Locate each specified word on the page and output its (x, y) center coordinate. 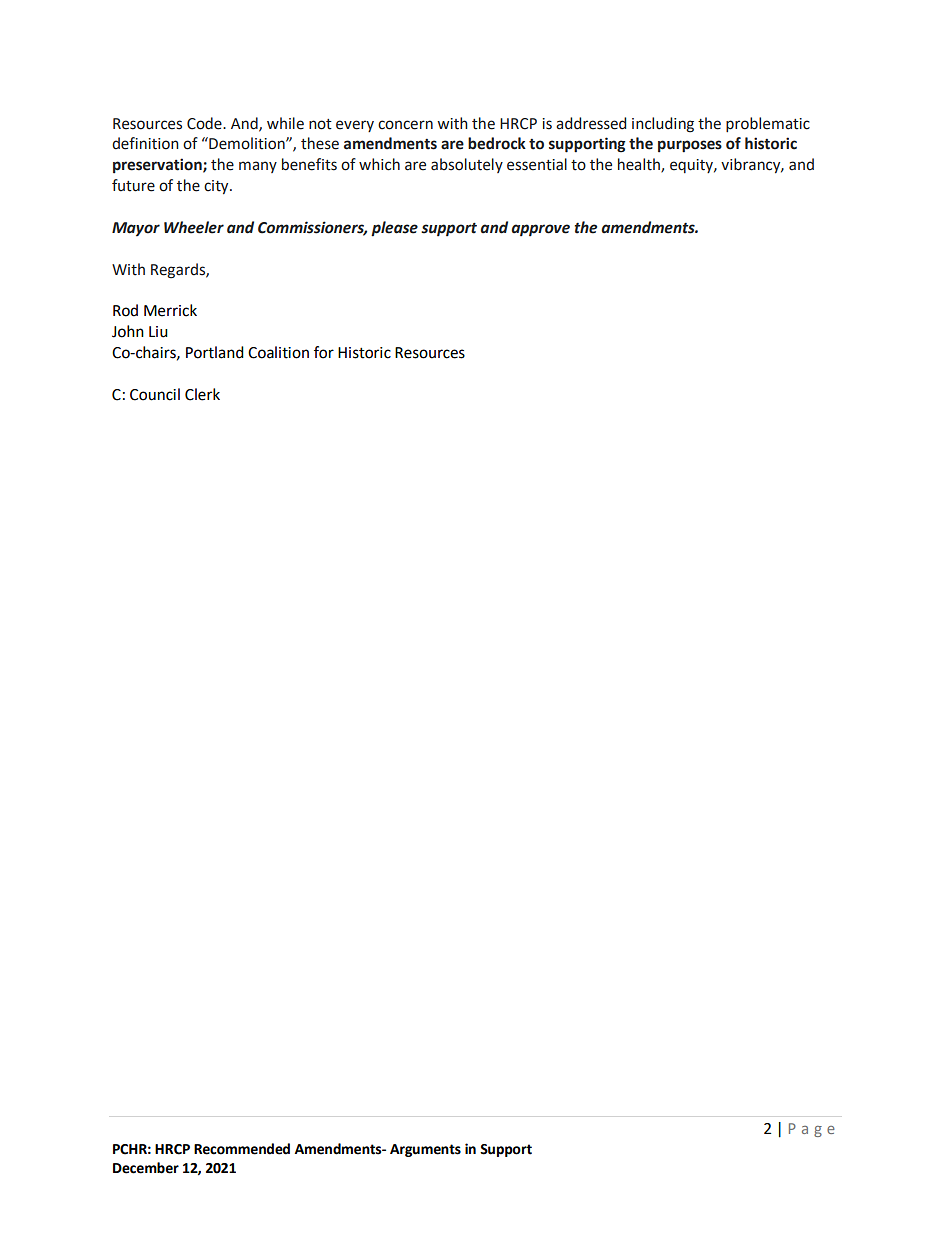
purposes (690, 146)
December (146, 1168)
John (128, 331)
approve (540, 230)
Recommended (242, 1149)
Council (155, 394)
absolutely (467, 165)
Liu (158, 332)
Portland (215, 352)
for (324, 352)
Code (205, 123)
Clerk (202, 394)
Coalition (278, 352)
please (394, 229)
